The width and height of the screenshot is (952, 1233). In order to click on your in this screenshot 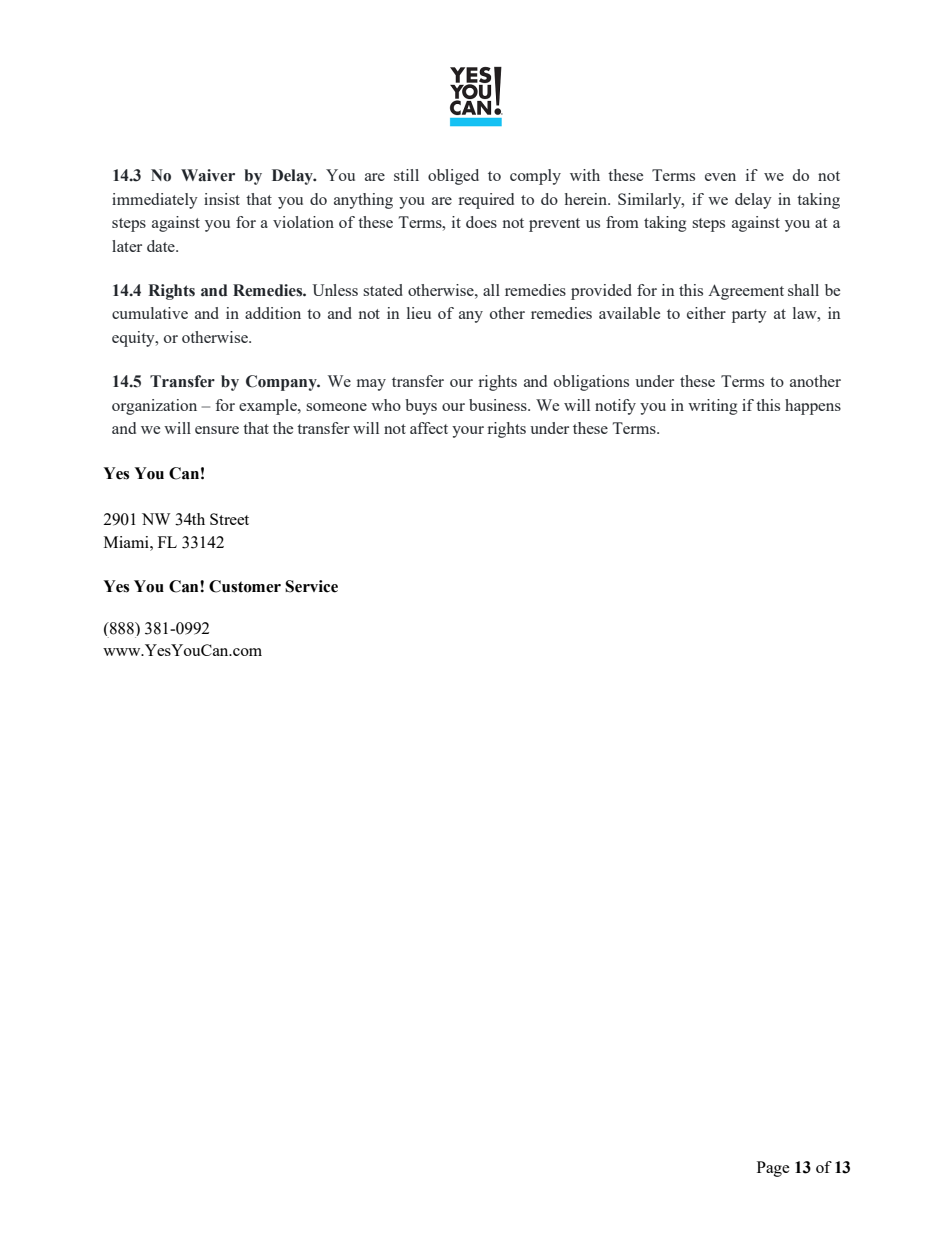, I will do `click(468, 432)`.
